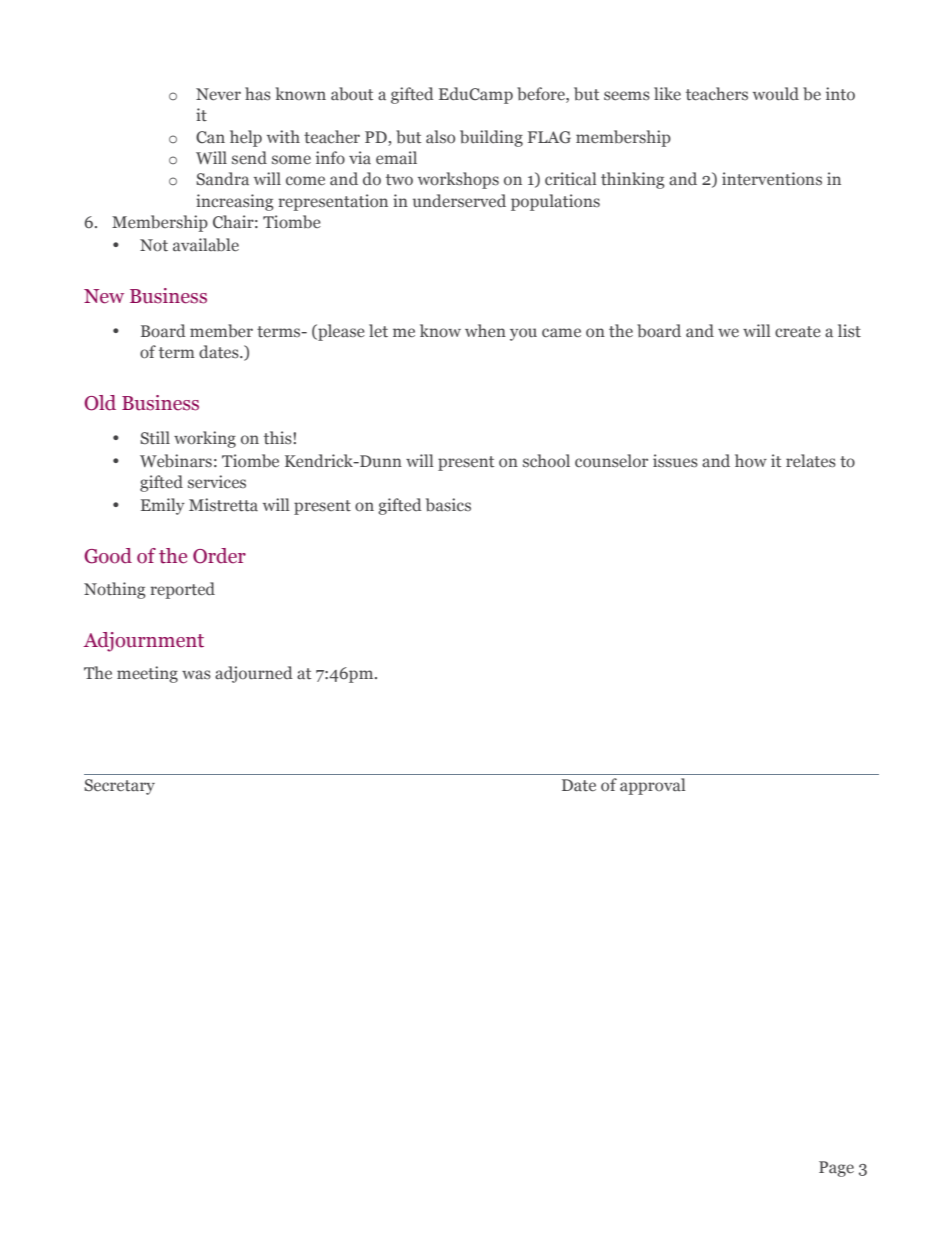 The height and width of the screenshot is (1233, 952). I want to click on Page, so click(836, 1169).
